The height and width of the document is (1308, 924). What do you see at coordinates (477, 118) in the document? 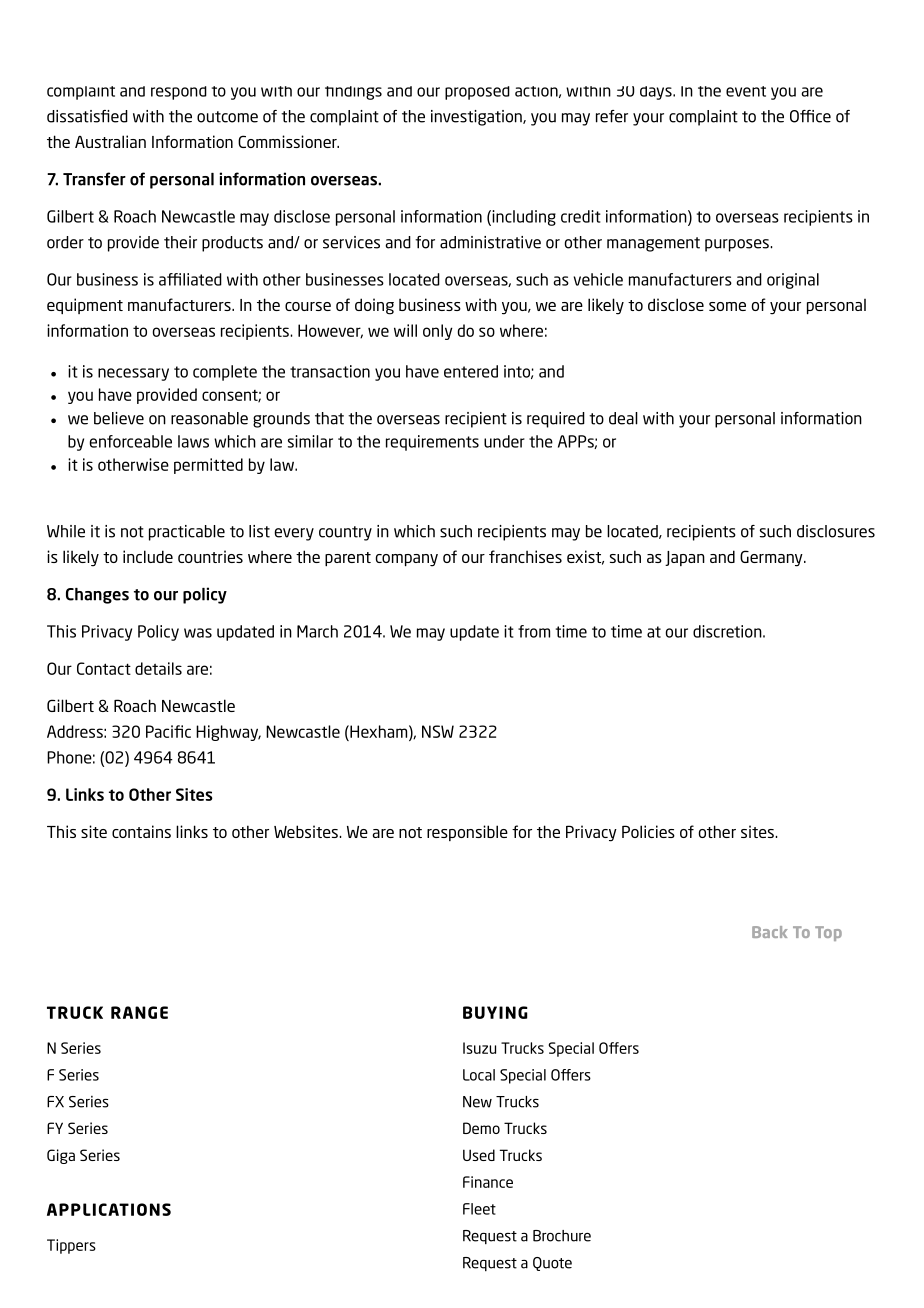
I see `investigation` at bounding box center [477, 118].
